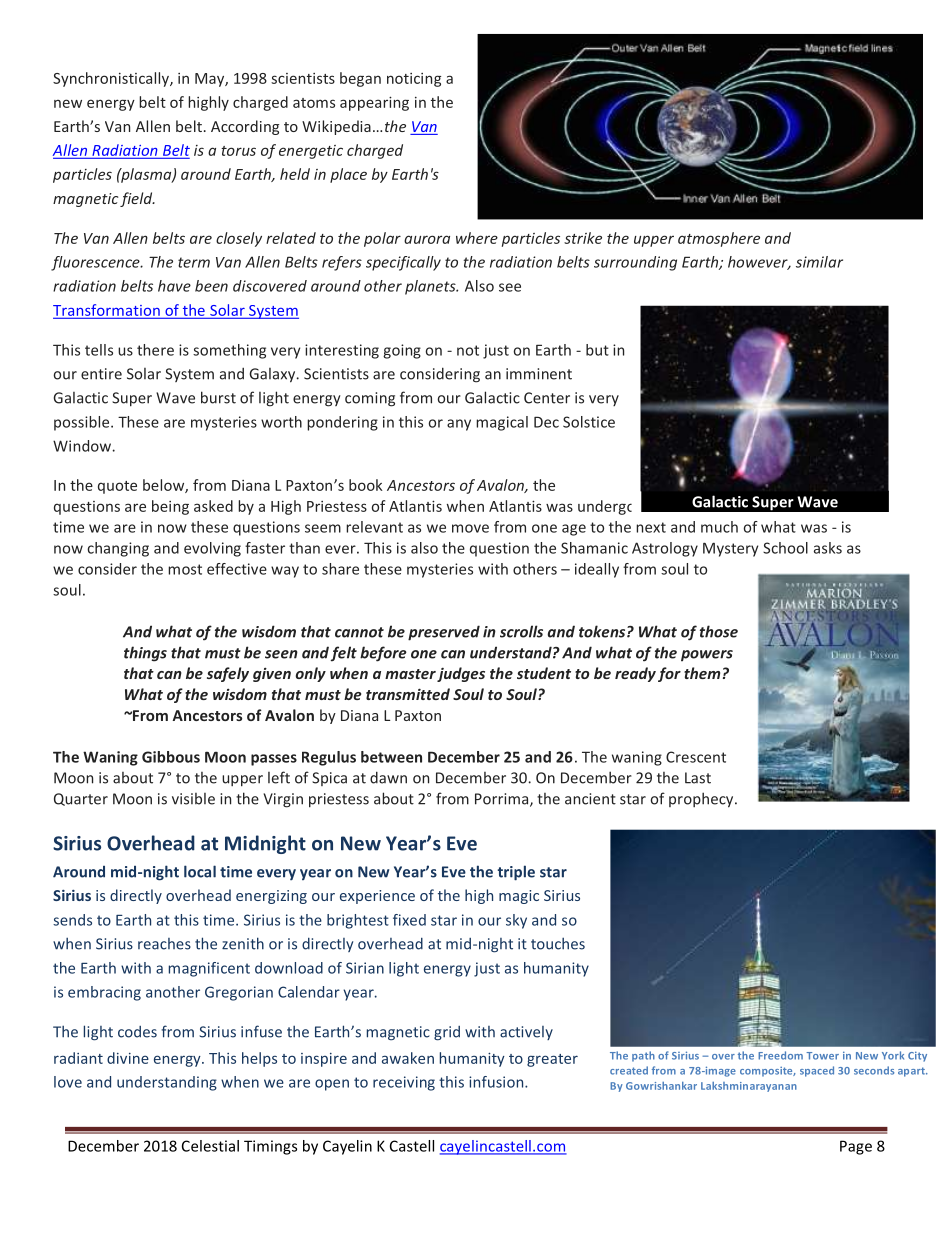 This screenshot has height=1233, width=952. What do you see at coordinates (414, 80) in the screenshot?
I see `noticing` at bounding box center [414, 80].
